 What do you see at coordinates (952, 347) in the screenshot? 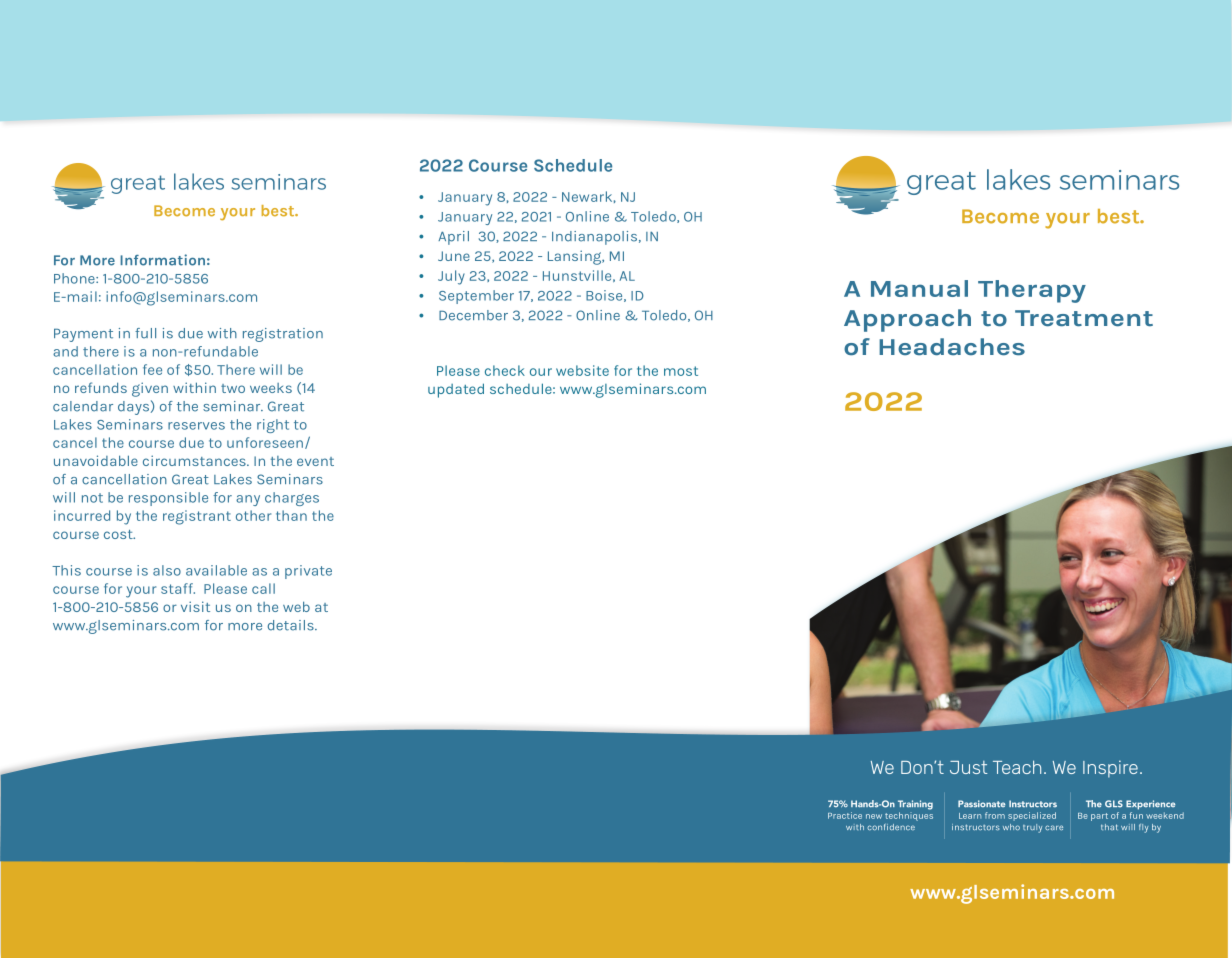
I see `Headaches` at bounding box center [952, 347].
